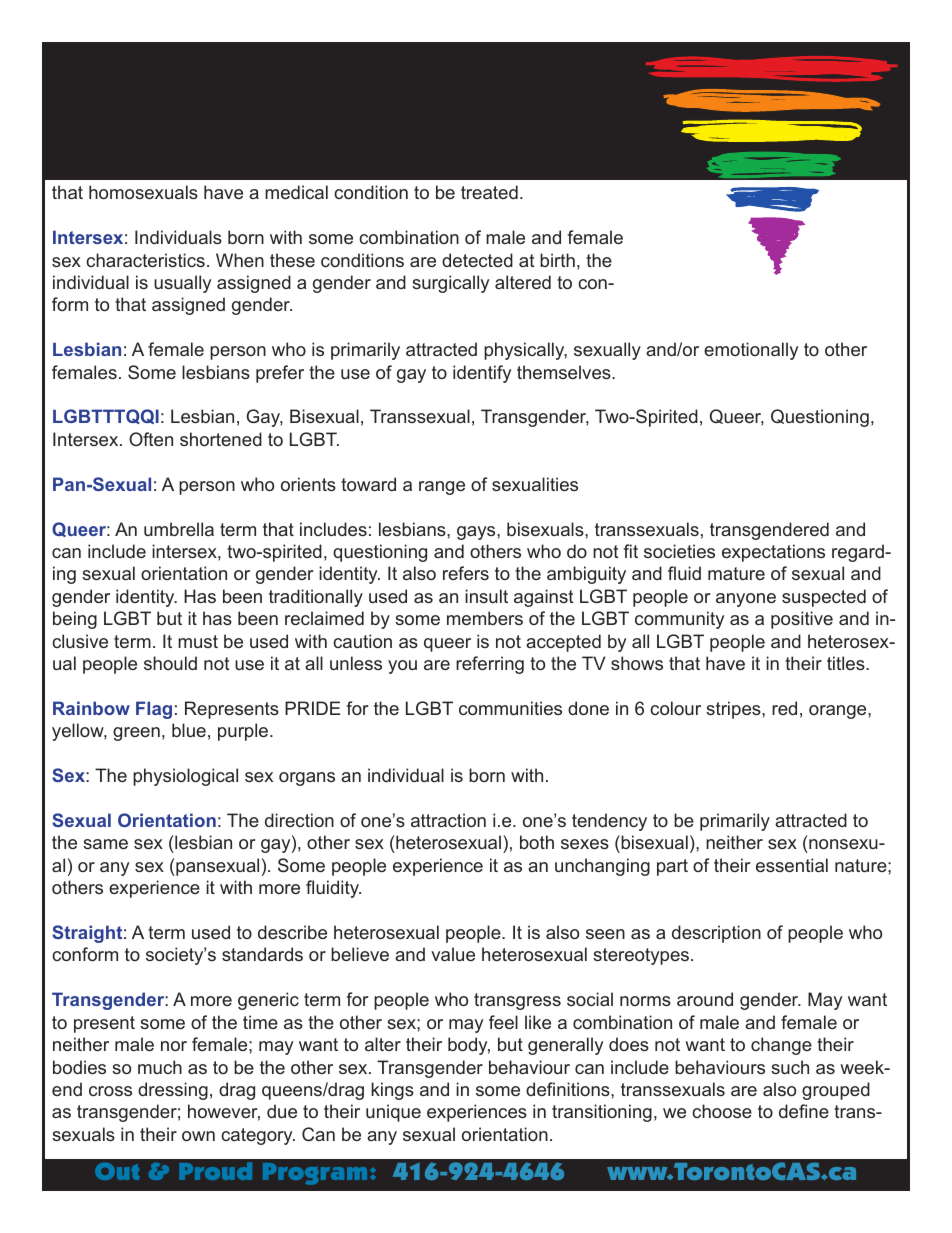  I want to click on should, so click(170, 663).
